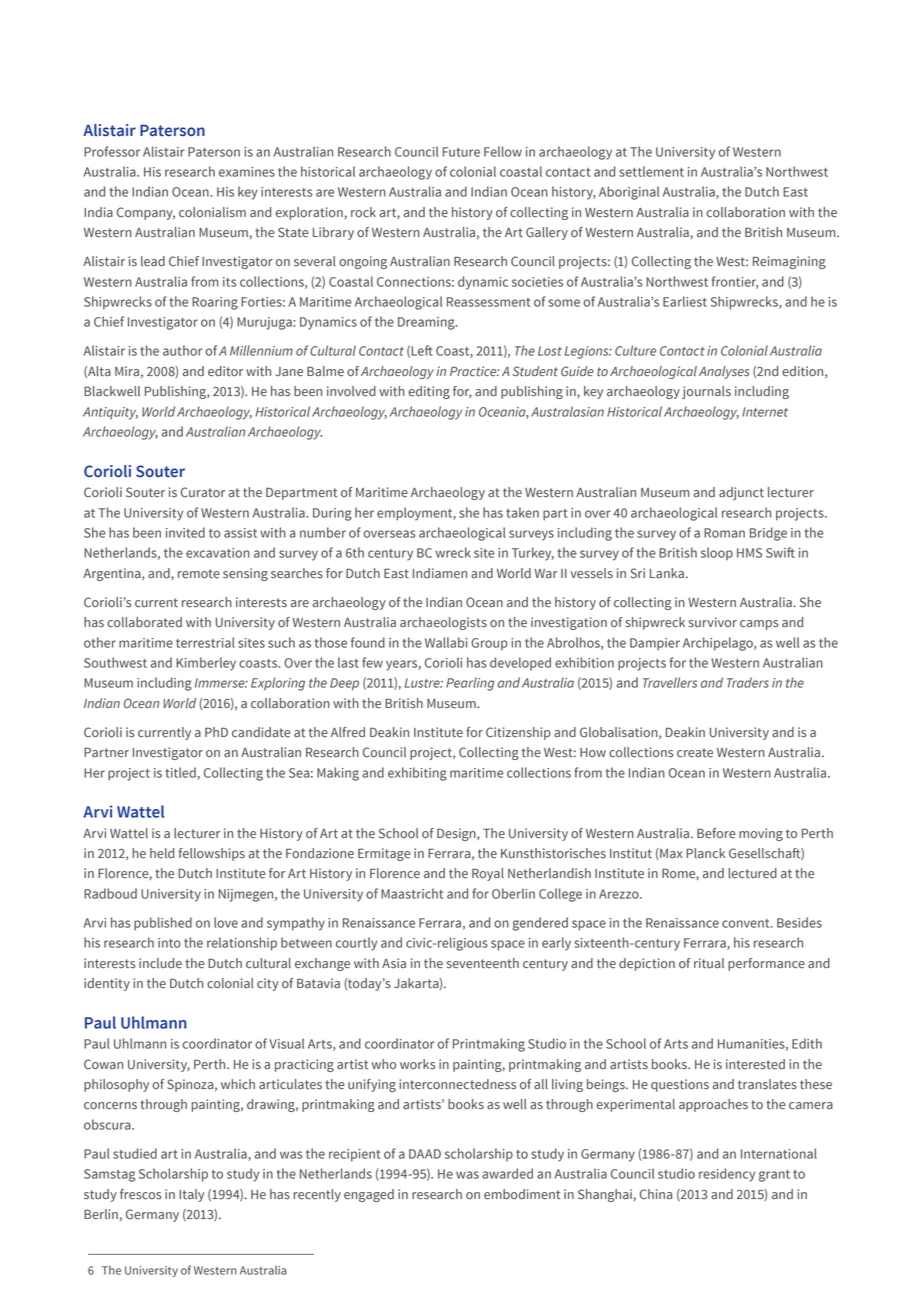 The width and height of the image is (924, 1308). What do you see at coordinates (461, 152) in the image?
I see `Future` at bounding box center [461, 152].
